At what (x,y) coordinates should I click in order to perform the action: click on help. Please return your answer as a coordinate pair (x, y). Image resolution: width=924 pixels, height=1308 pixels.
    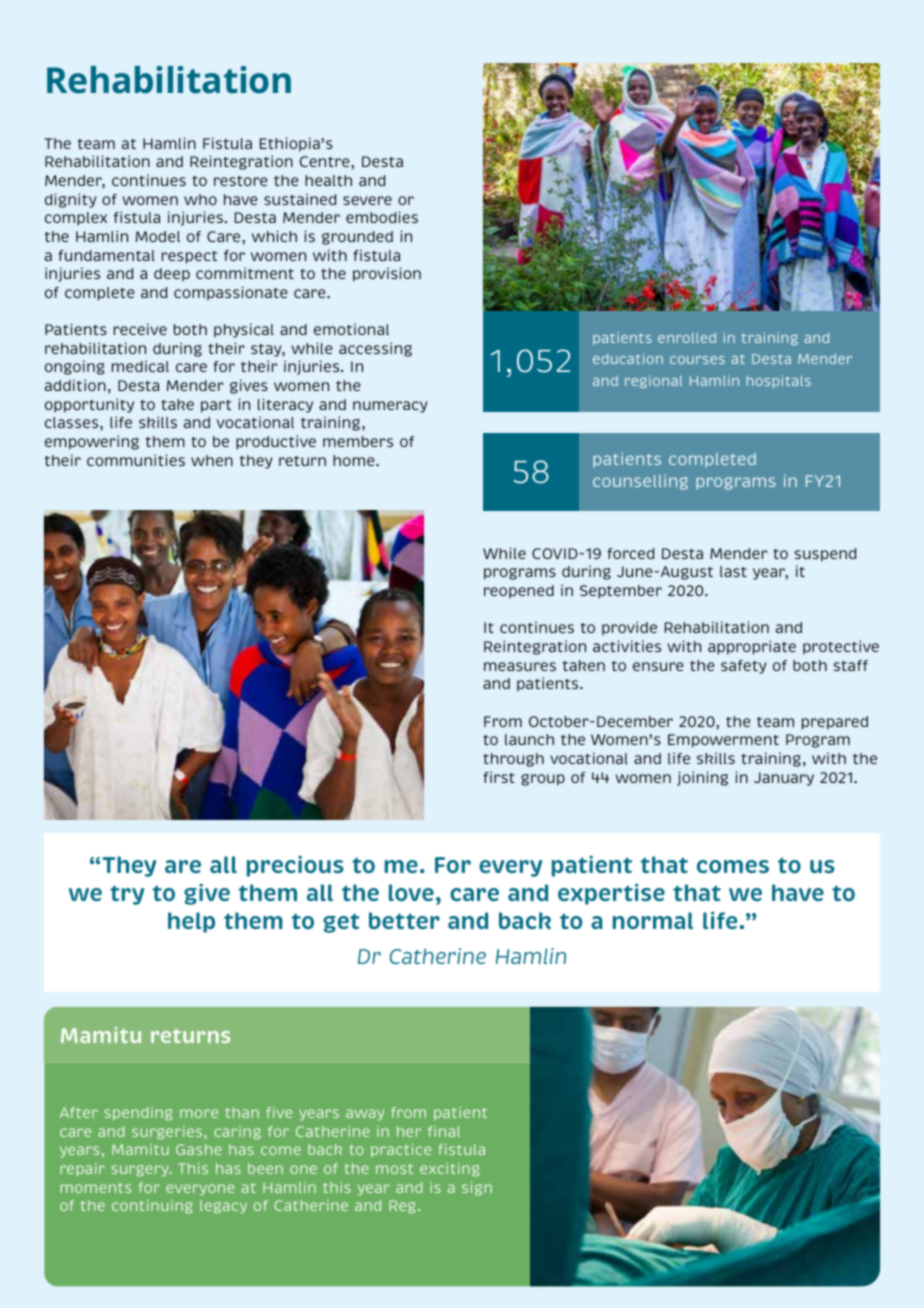
    Looking at the image, I should click on (191, 922).
